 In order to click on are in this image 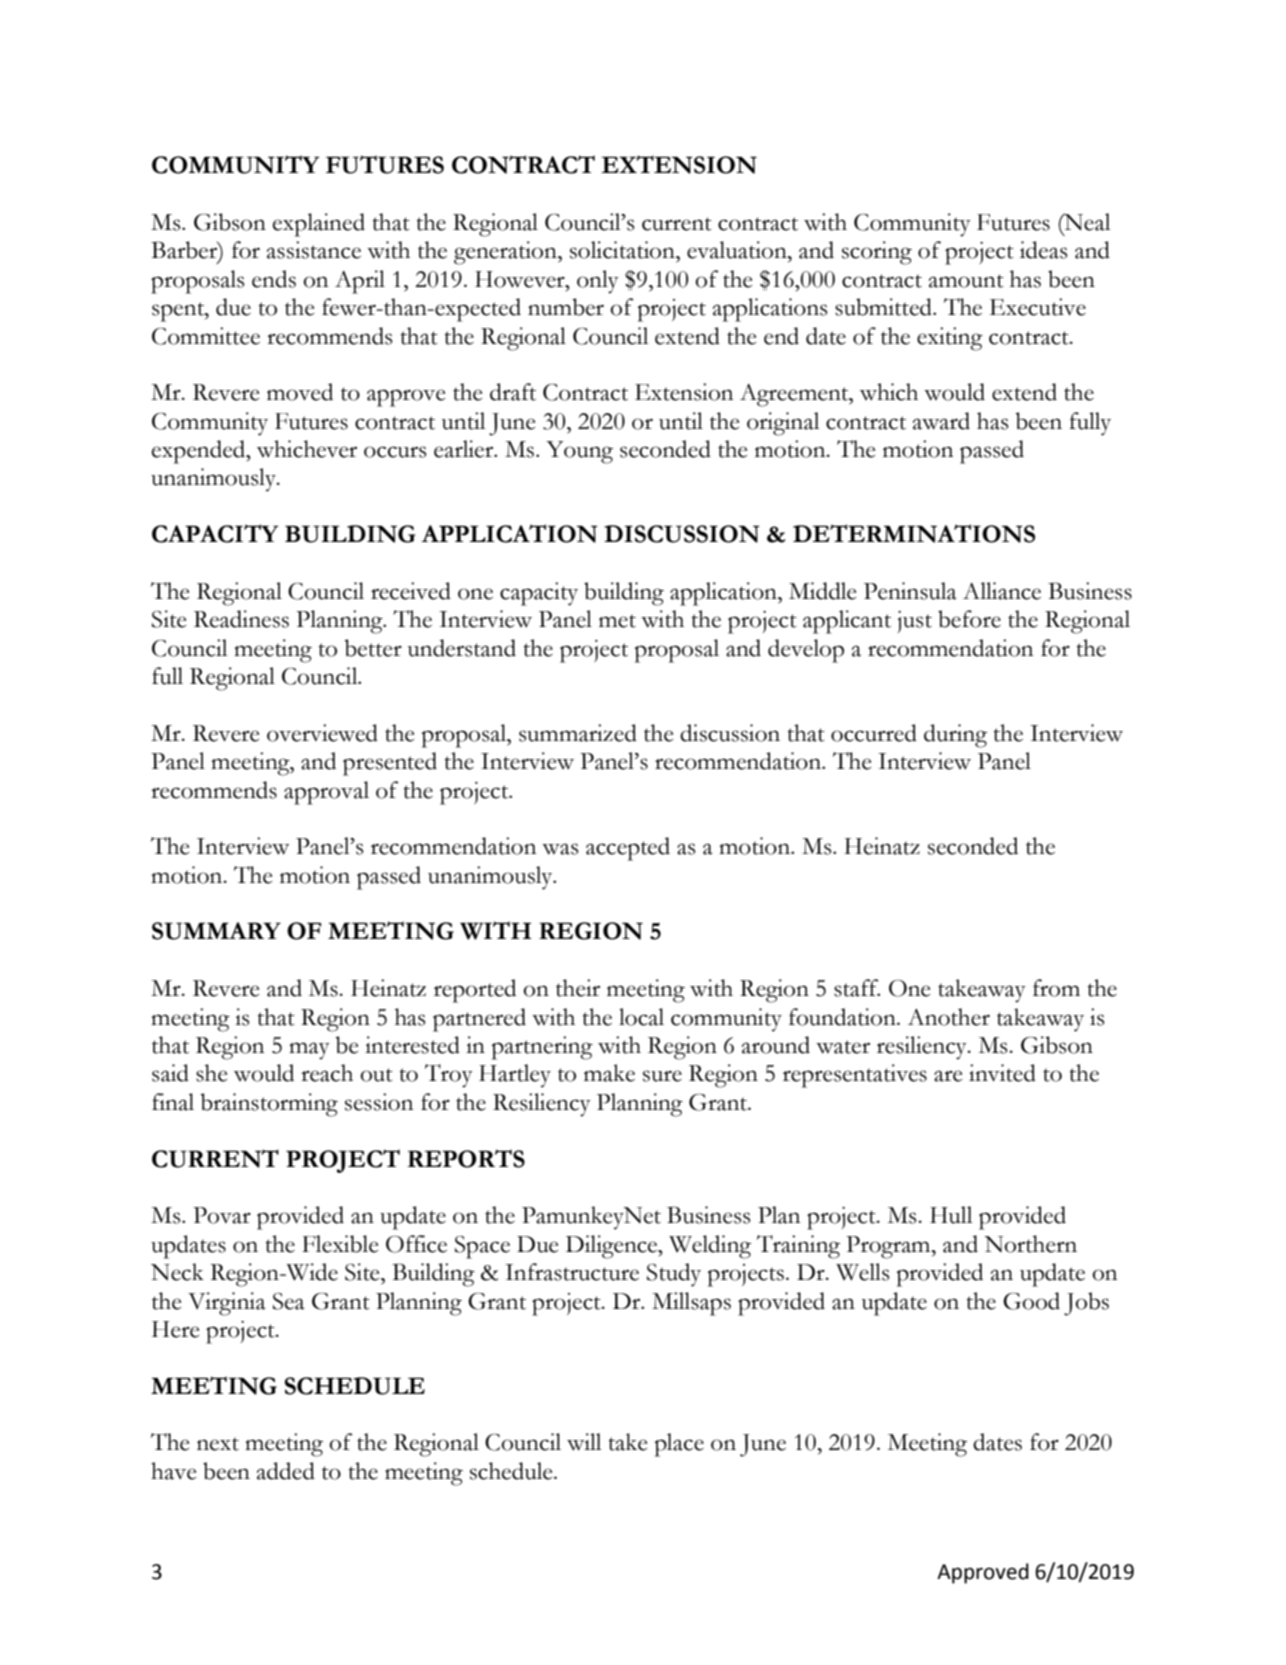, I will do `click(948, 1076)`.
